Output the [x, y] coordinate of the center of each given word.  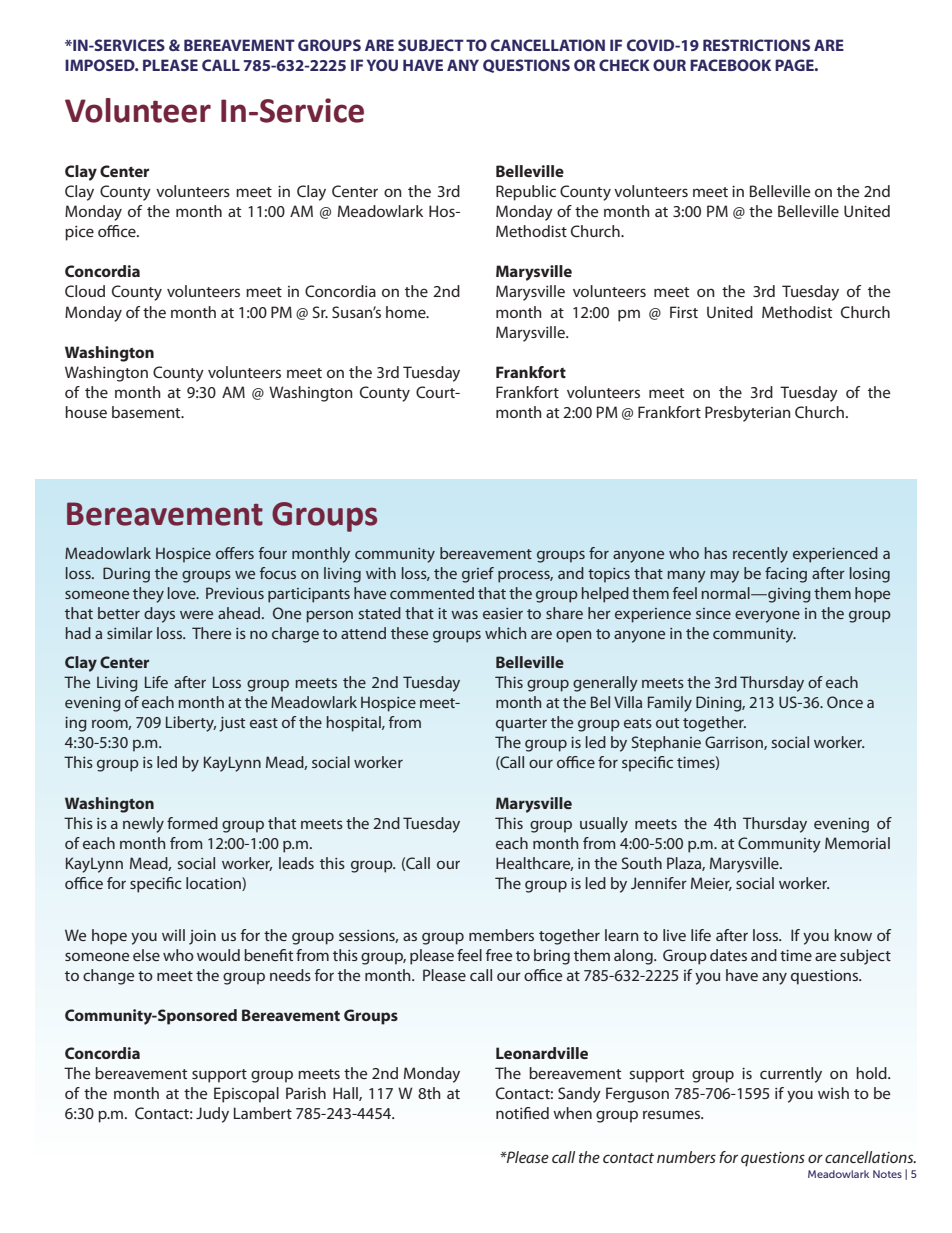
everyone [767, 616]
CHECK [624, 65]
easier [503, 613]
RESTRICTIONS [756, 45]
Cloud [85, 291]
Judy [212, 1115]
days [159, 615]
